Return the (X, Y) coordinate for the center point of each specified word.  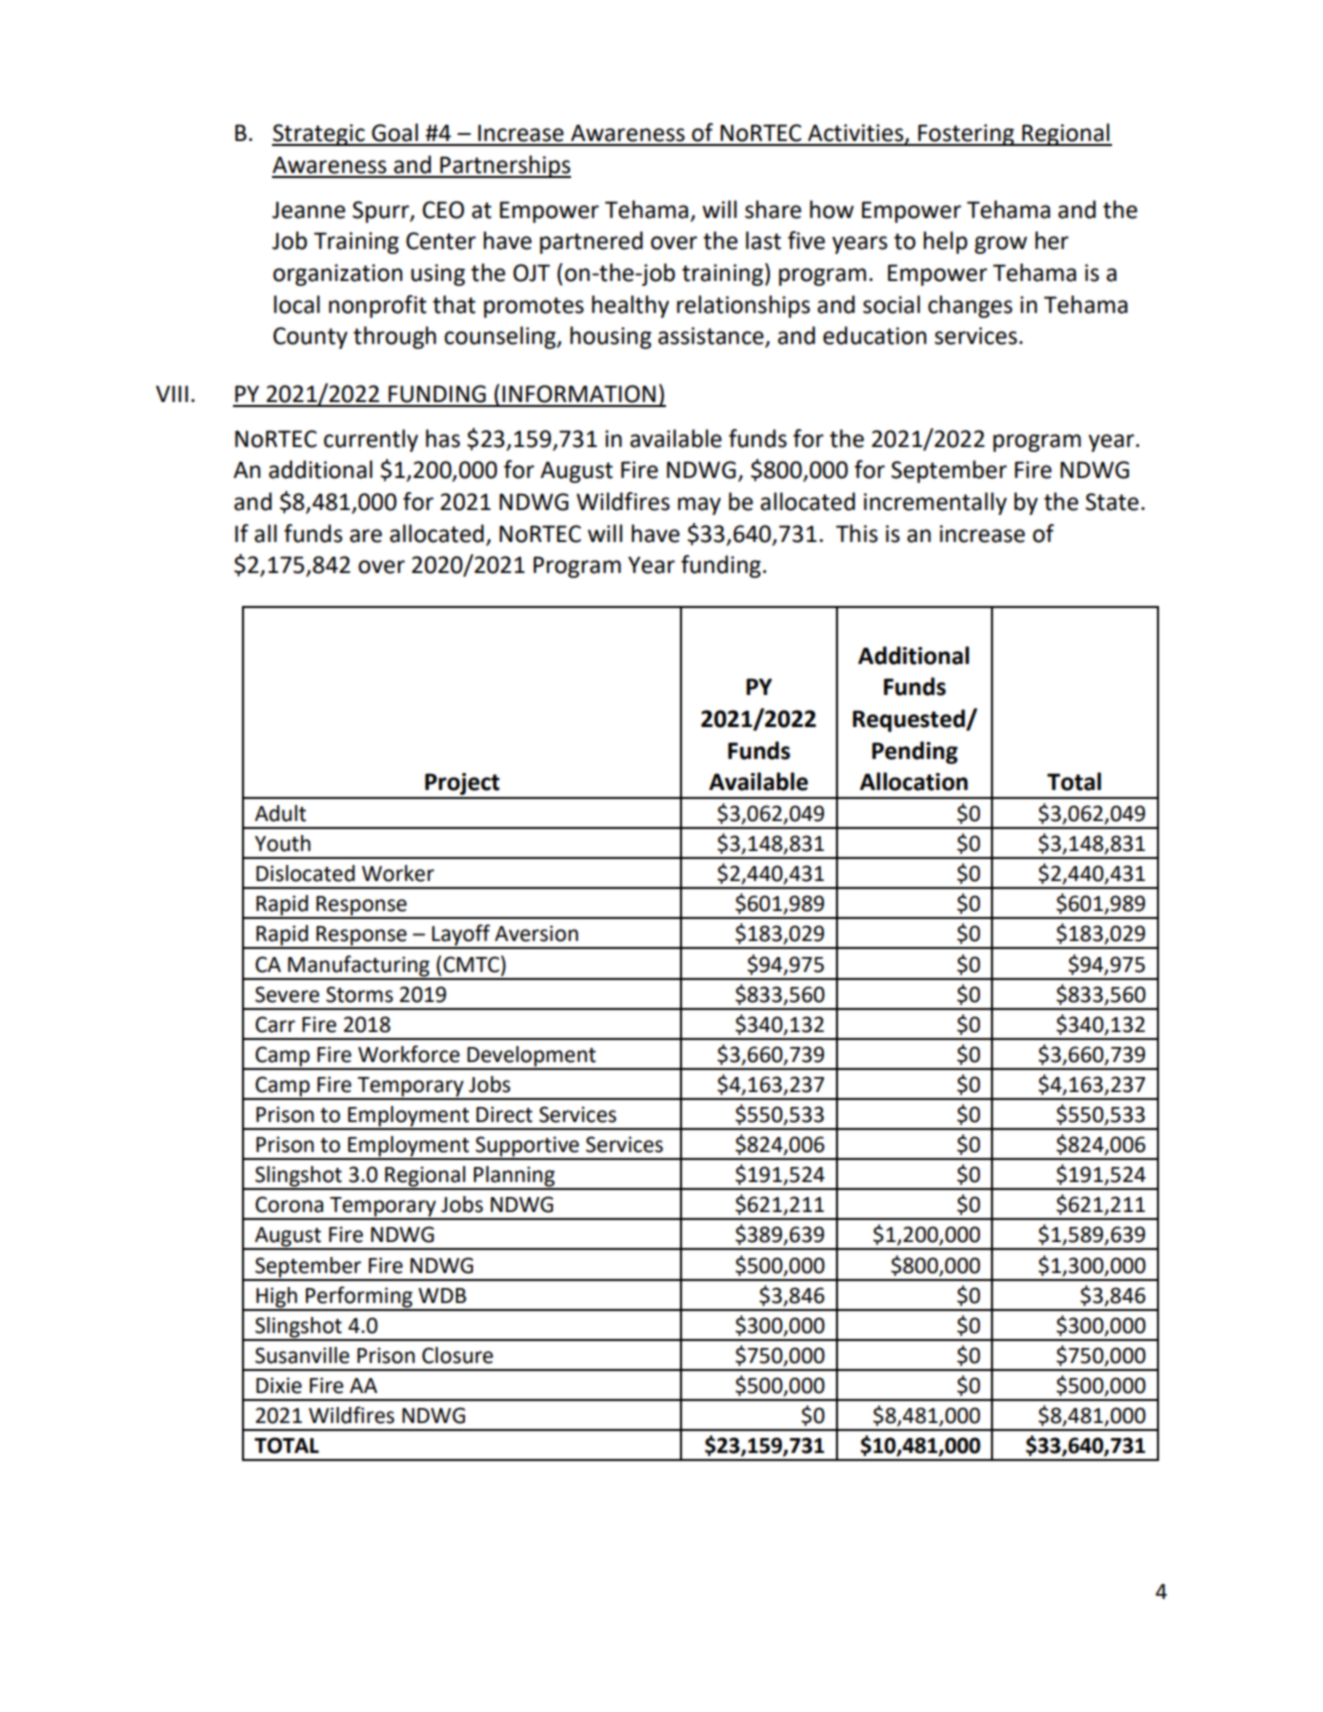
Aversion (536, 933)
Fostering (966, 135)
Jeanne (308, 210)
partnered (591, 242)
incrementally (935, 503)
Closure (457, 1355)
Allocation (914, 781)
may (699, 506)
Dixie (279, 1385)
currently (371, 440)
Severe (287, 994)
